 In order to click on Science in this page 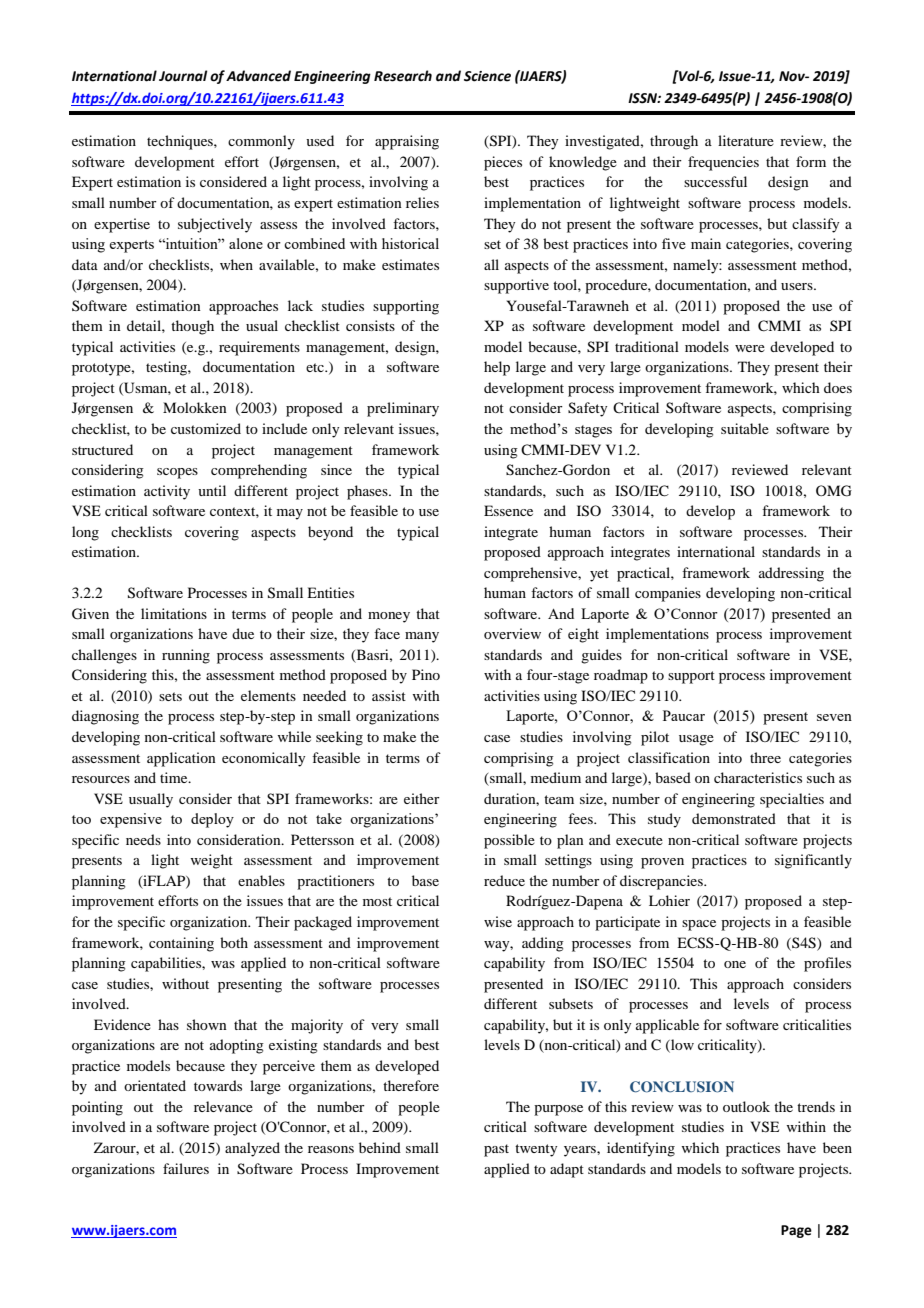, I will do `click(487, 76)`.
